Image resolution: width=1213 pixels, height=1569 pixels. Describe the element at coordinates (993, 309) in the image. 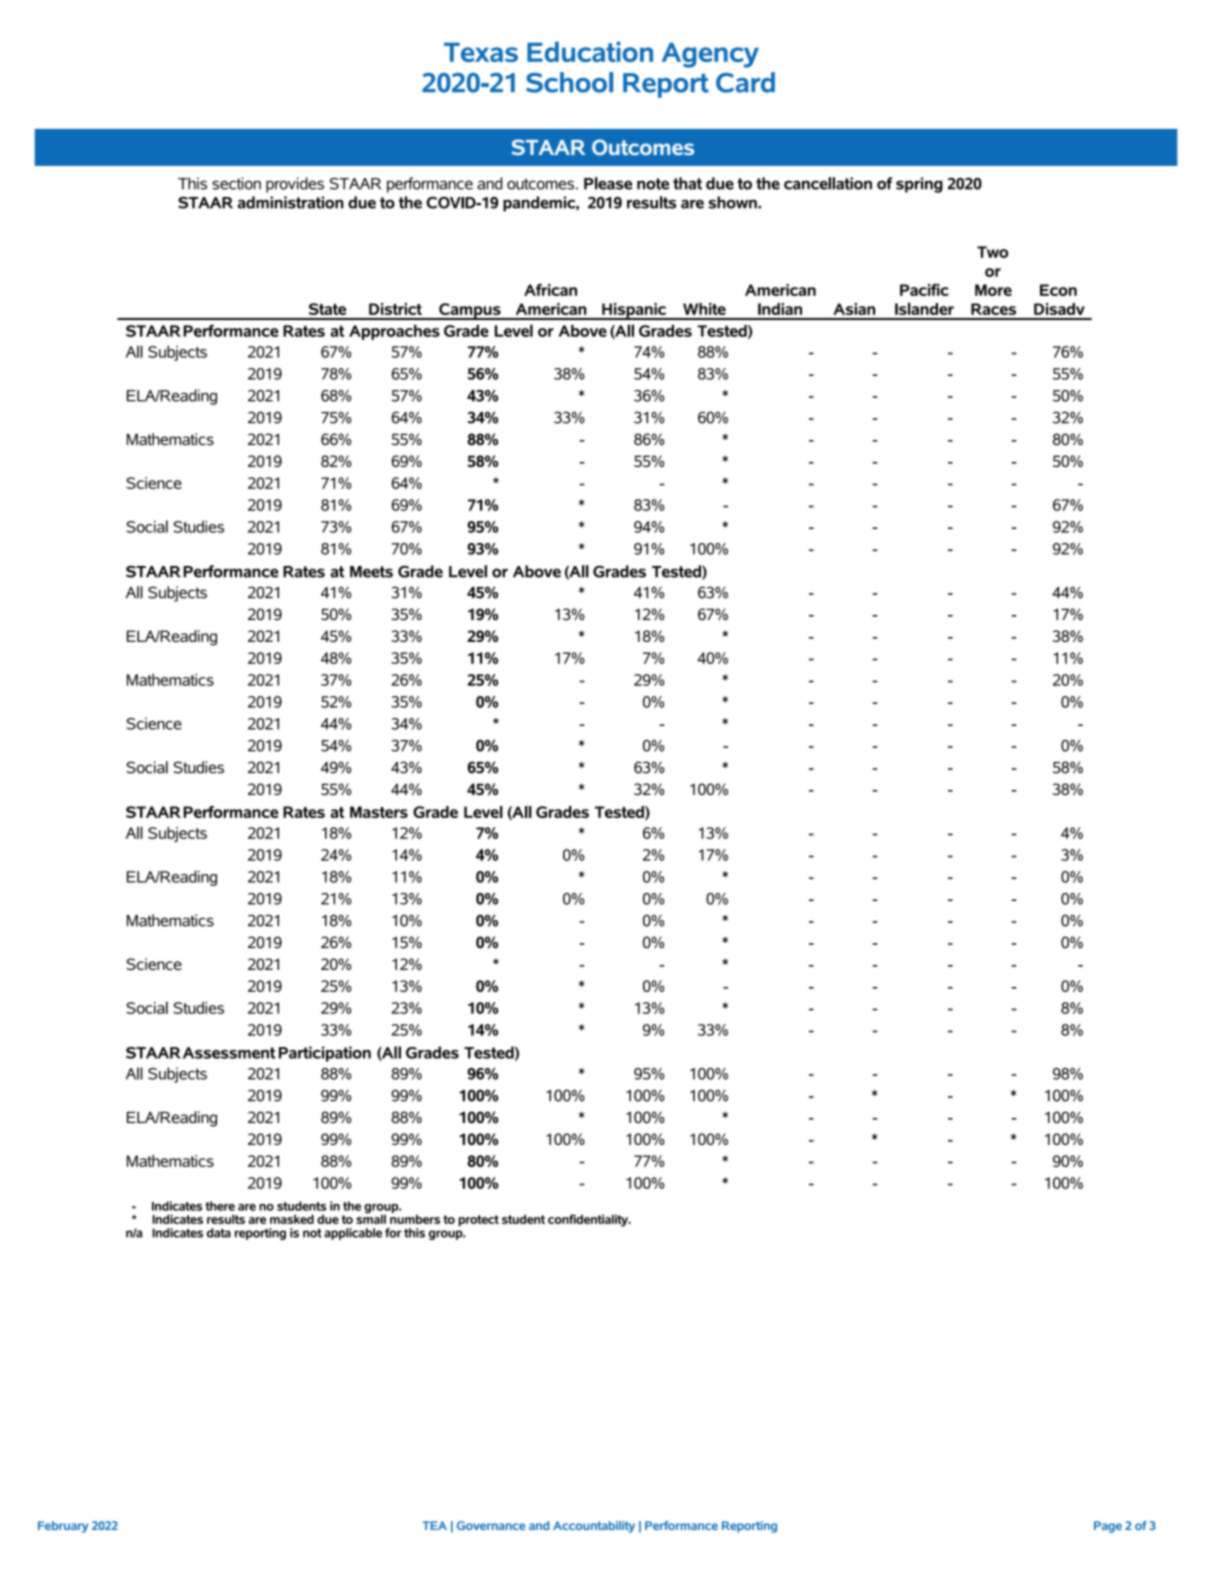

I see `Races` at that location.
